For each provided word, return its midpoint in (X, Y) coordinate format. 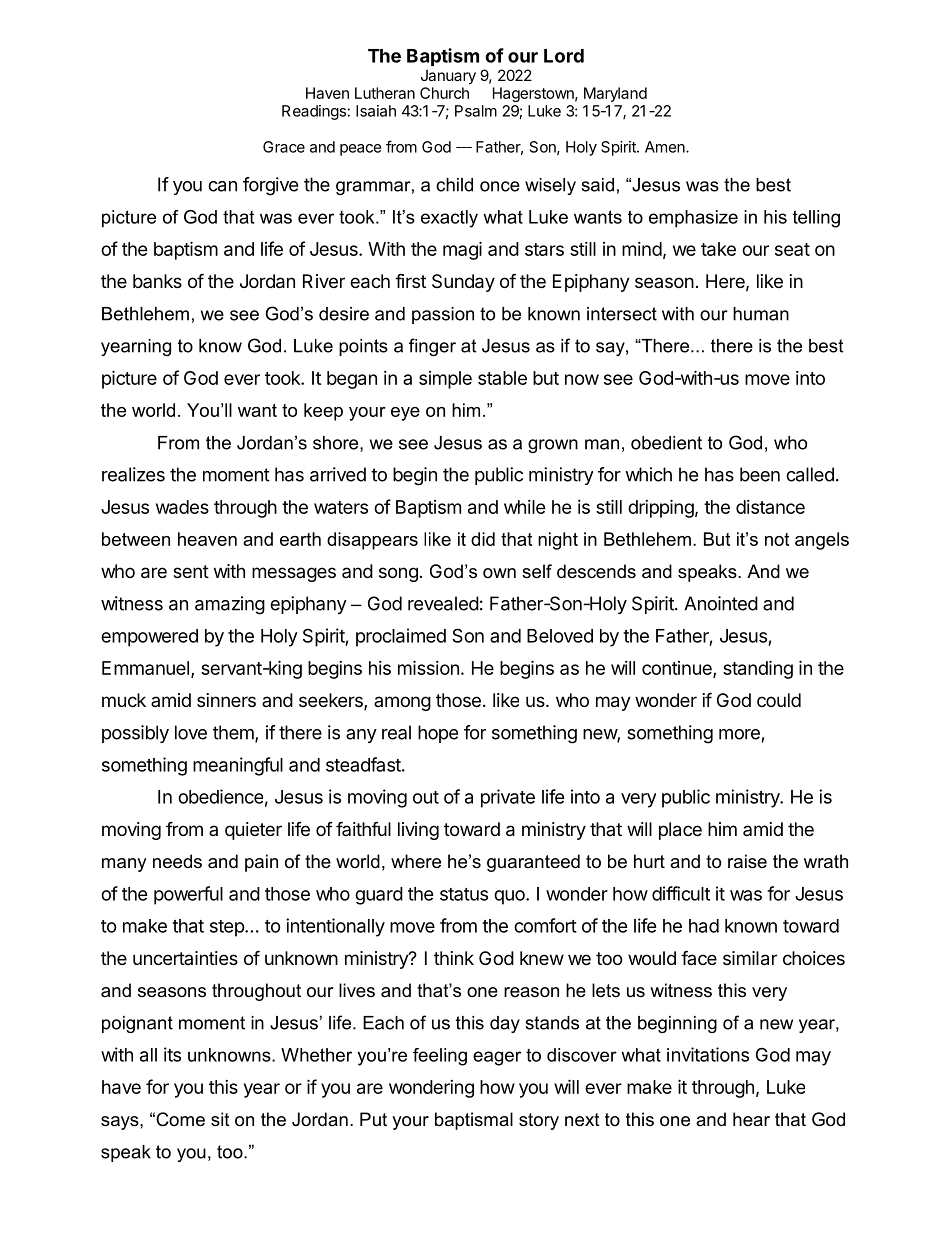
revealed (443, 603)
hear (751, 1119)
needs (177, 861)
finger (432, 347)
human (761, 314)
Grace (284, 147)
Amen (666, 147)
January (448, 76)
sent (191, 571)
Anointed (721, 603)
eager (497, 1058)
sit (220, 1119)
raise (747, 861)
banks (157, 281)
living (418, 831)
